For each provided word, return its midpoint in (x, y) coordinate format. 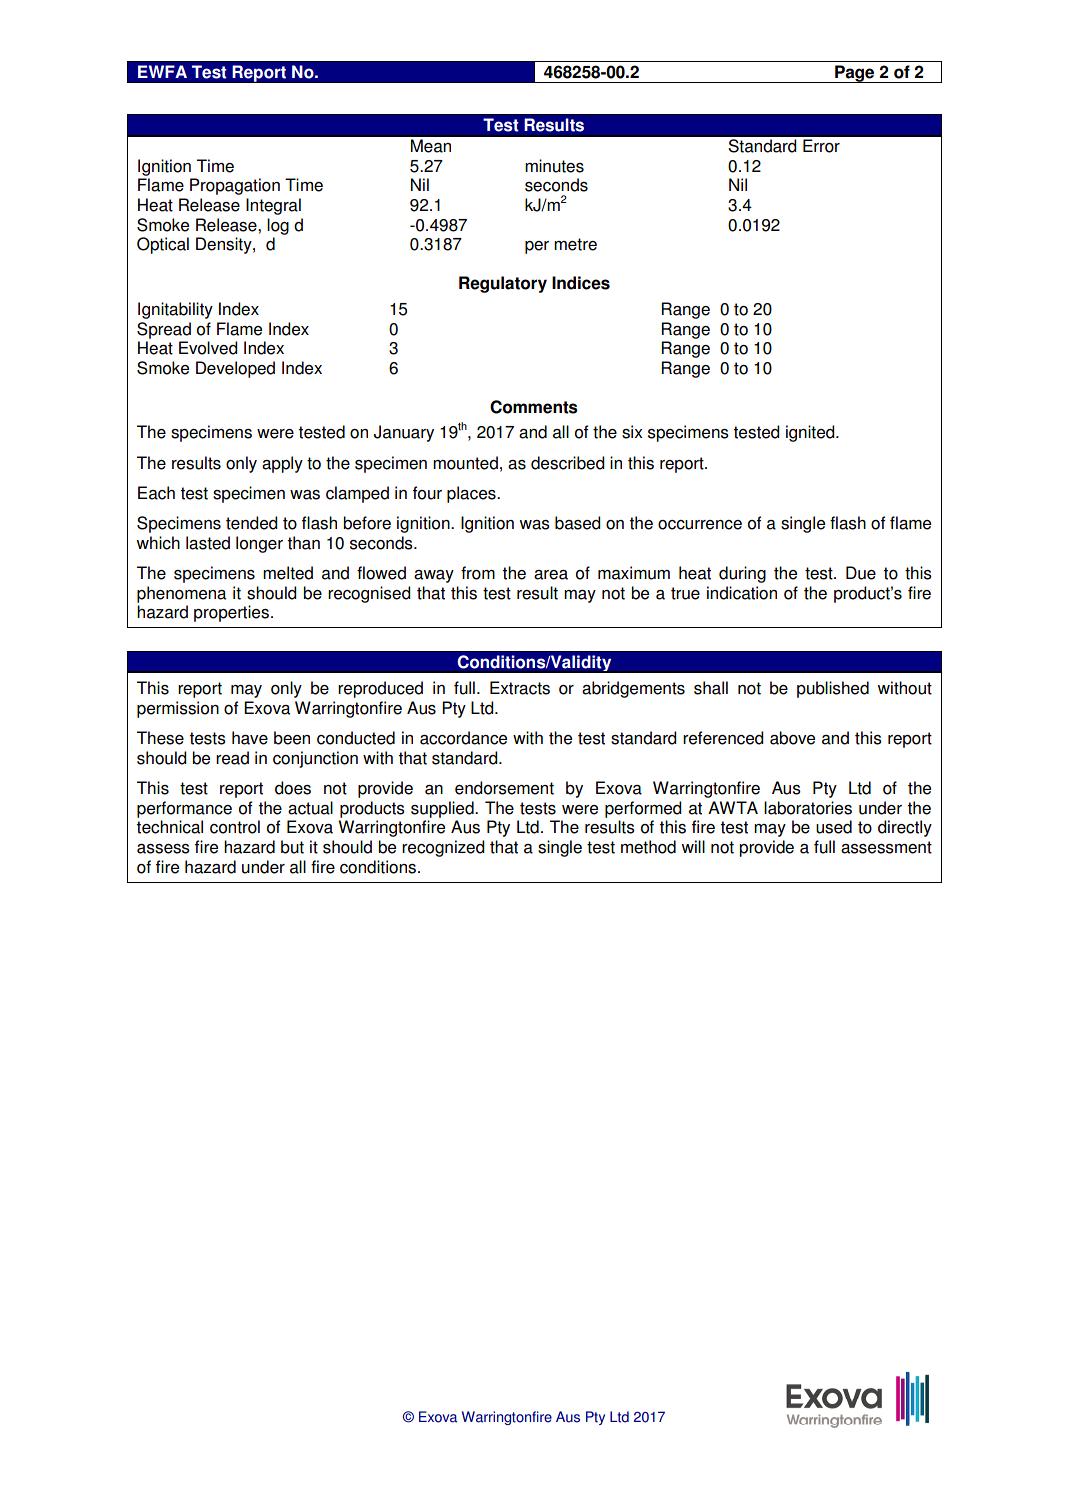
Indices (581, 283)
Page (855, 74)
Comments (534, 407)
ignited (811, 433)
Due (861, 573)
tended (252, 523)
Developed (235, 369)
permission (178, 709)
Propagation (235, 186)
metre (575, 244)
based (578, 523)
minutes (554, 166)
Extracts (520, 688)
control (235, 827)
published (833, 689)
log (278, 226)
